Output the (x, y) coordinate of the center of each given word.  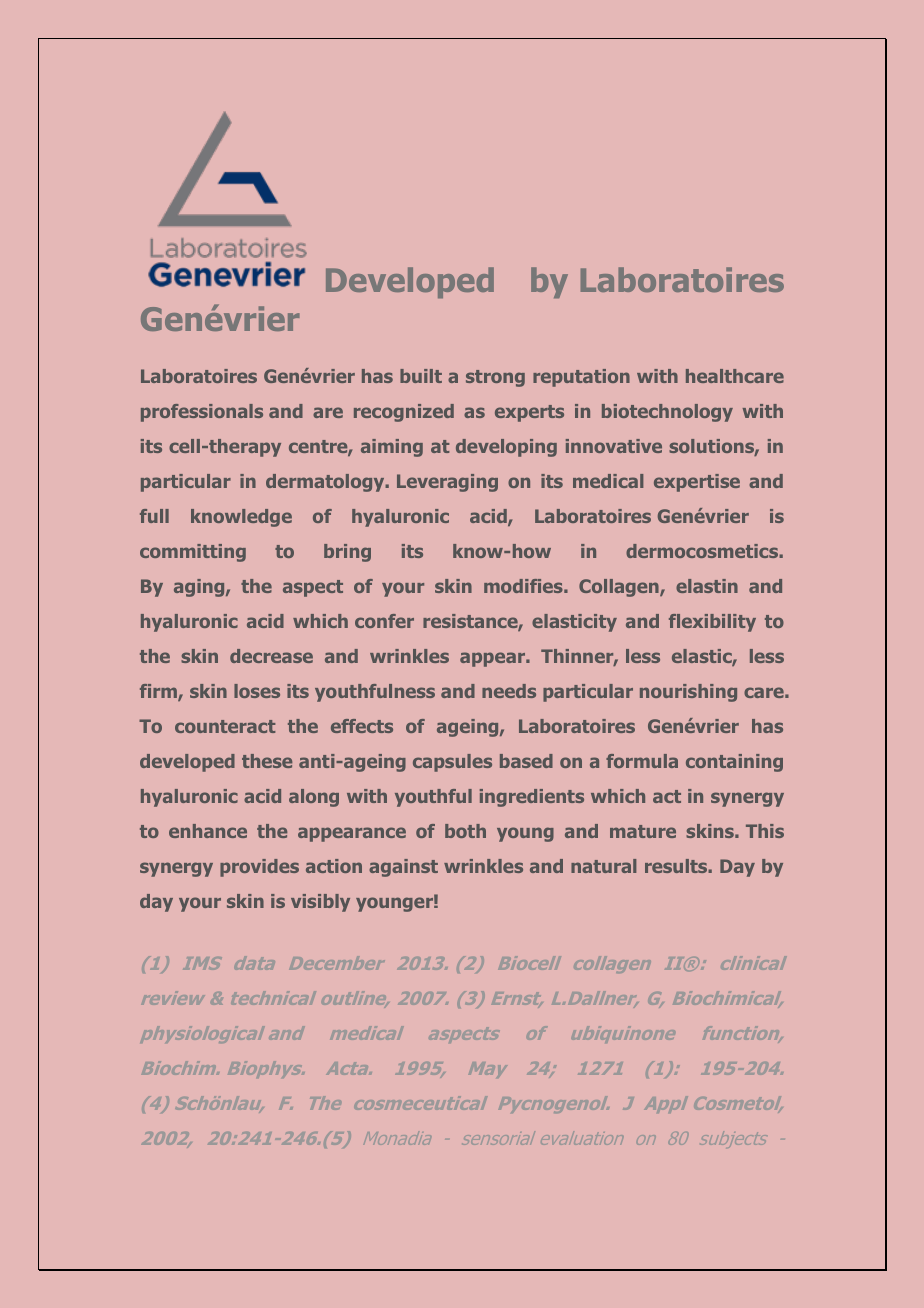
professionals (202, 413)
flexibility (712, 623)
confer (384, 621)
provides (259, 868)
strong (495, 378)
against (403, 868)
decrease (271, 656)
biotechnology (667, 413)
